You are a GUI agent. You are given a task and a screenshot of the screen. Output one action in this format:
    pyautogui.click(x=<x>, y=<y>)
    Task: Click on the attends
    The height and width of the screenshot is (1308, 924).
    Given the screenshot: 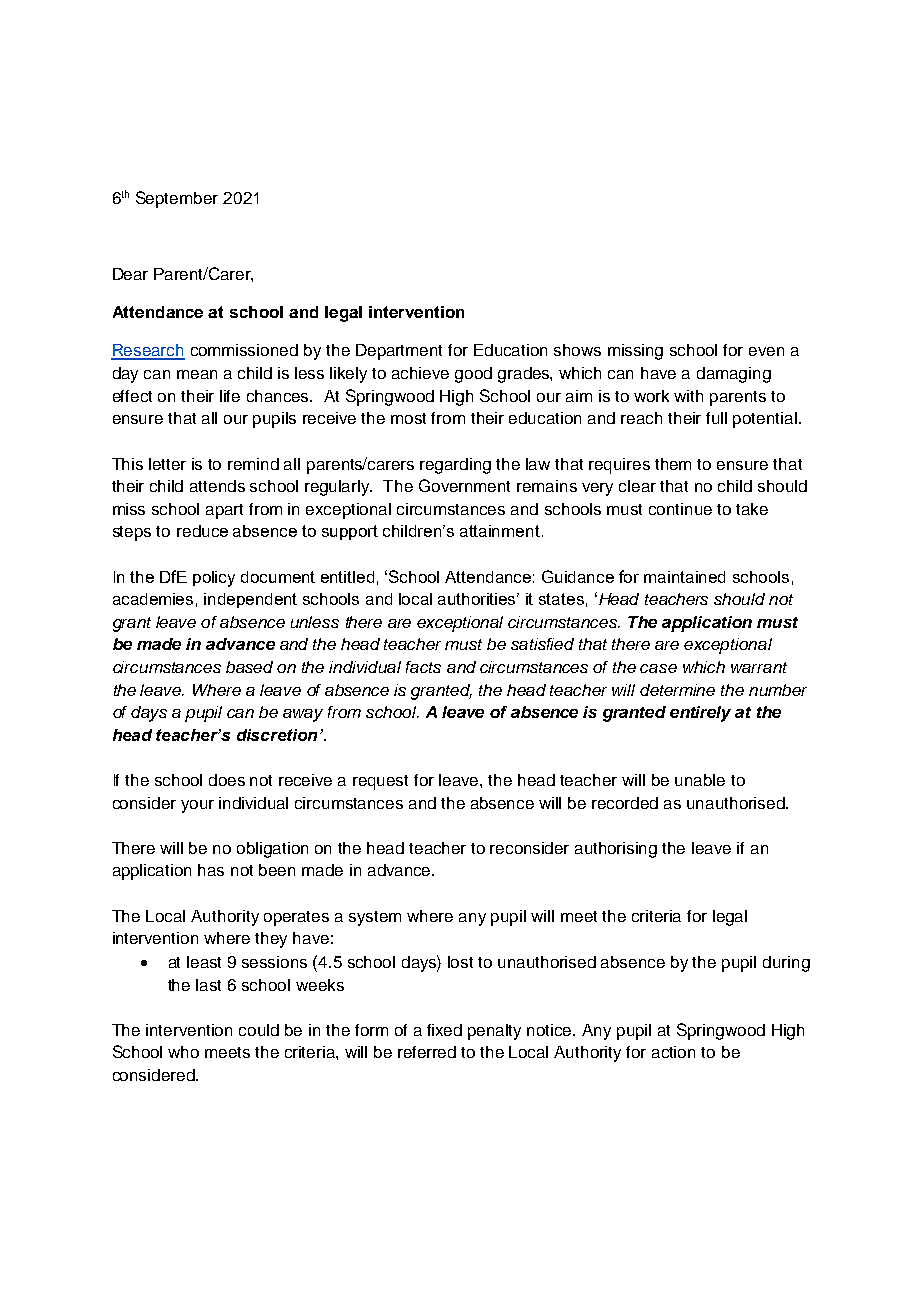 What is the action you would take?
    pyautogui.click(x=217, y=486)
